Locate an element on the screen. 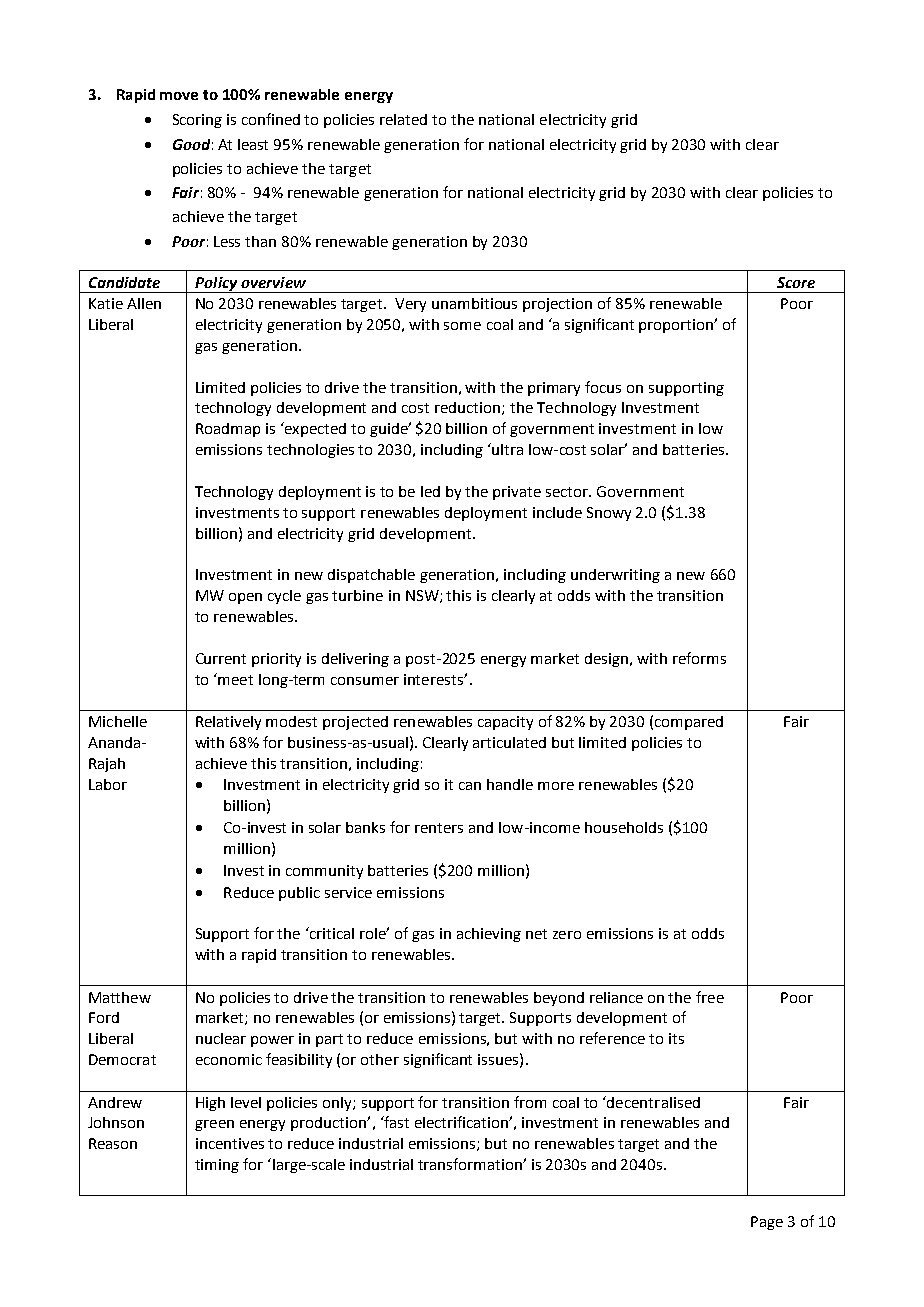 The image size is (924, 1307). Current is located at coordinates (221, 658).
